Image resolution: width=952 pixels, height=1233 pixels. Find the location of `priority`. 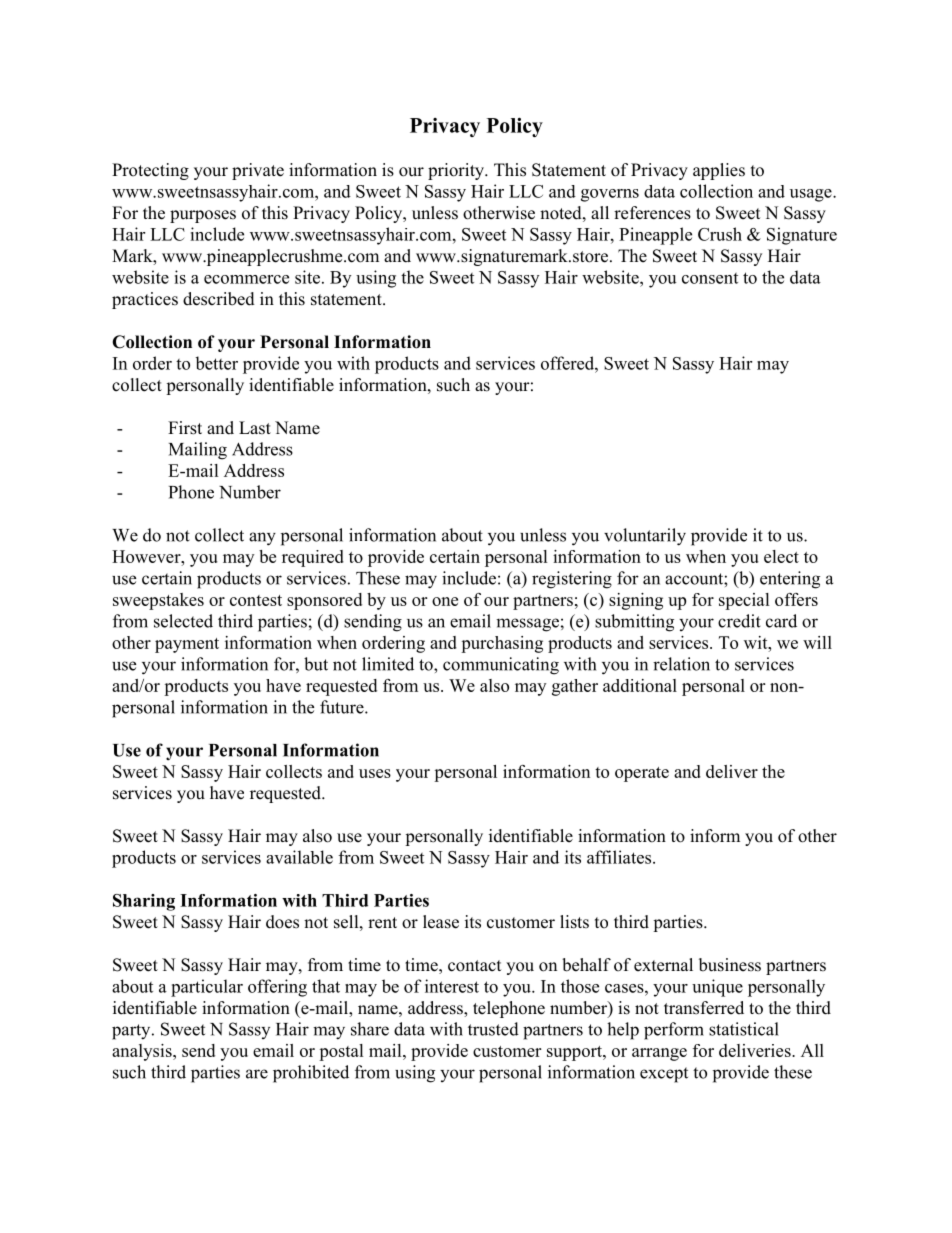

priority is located at coordinates (457, 171).
